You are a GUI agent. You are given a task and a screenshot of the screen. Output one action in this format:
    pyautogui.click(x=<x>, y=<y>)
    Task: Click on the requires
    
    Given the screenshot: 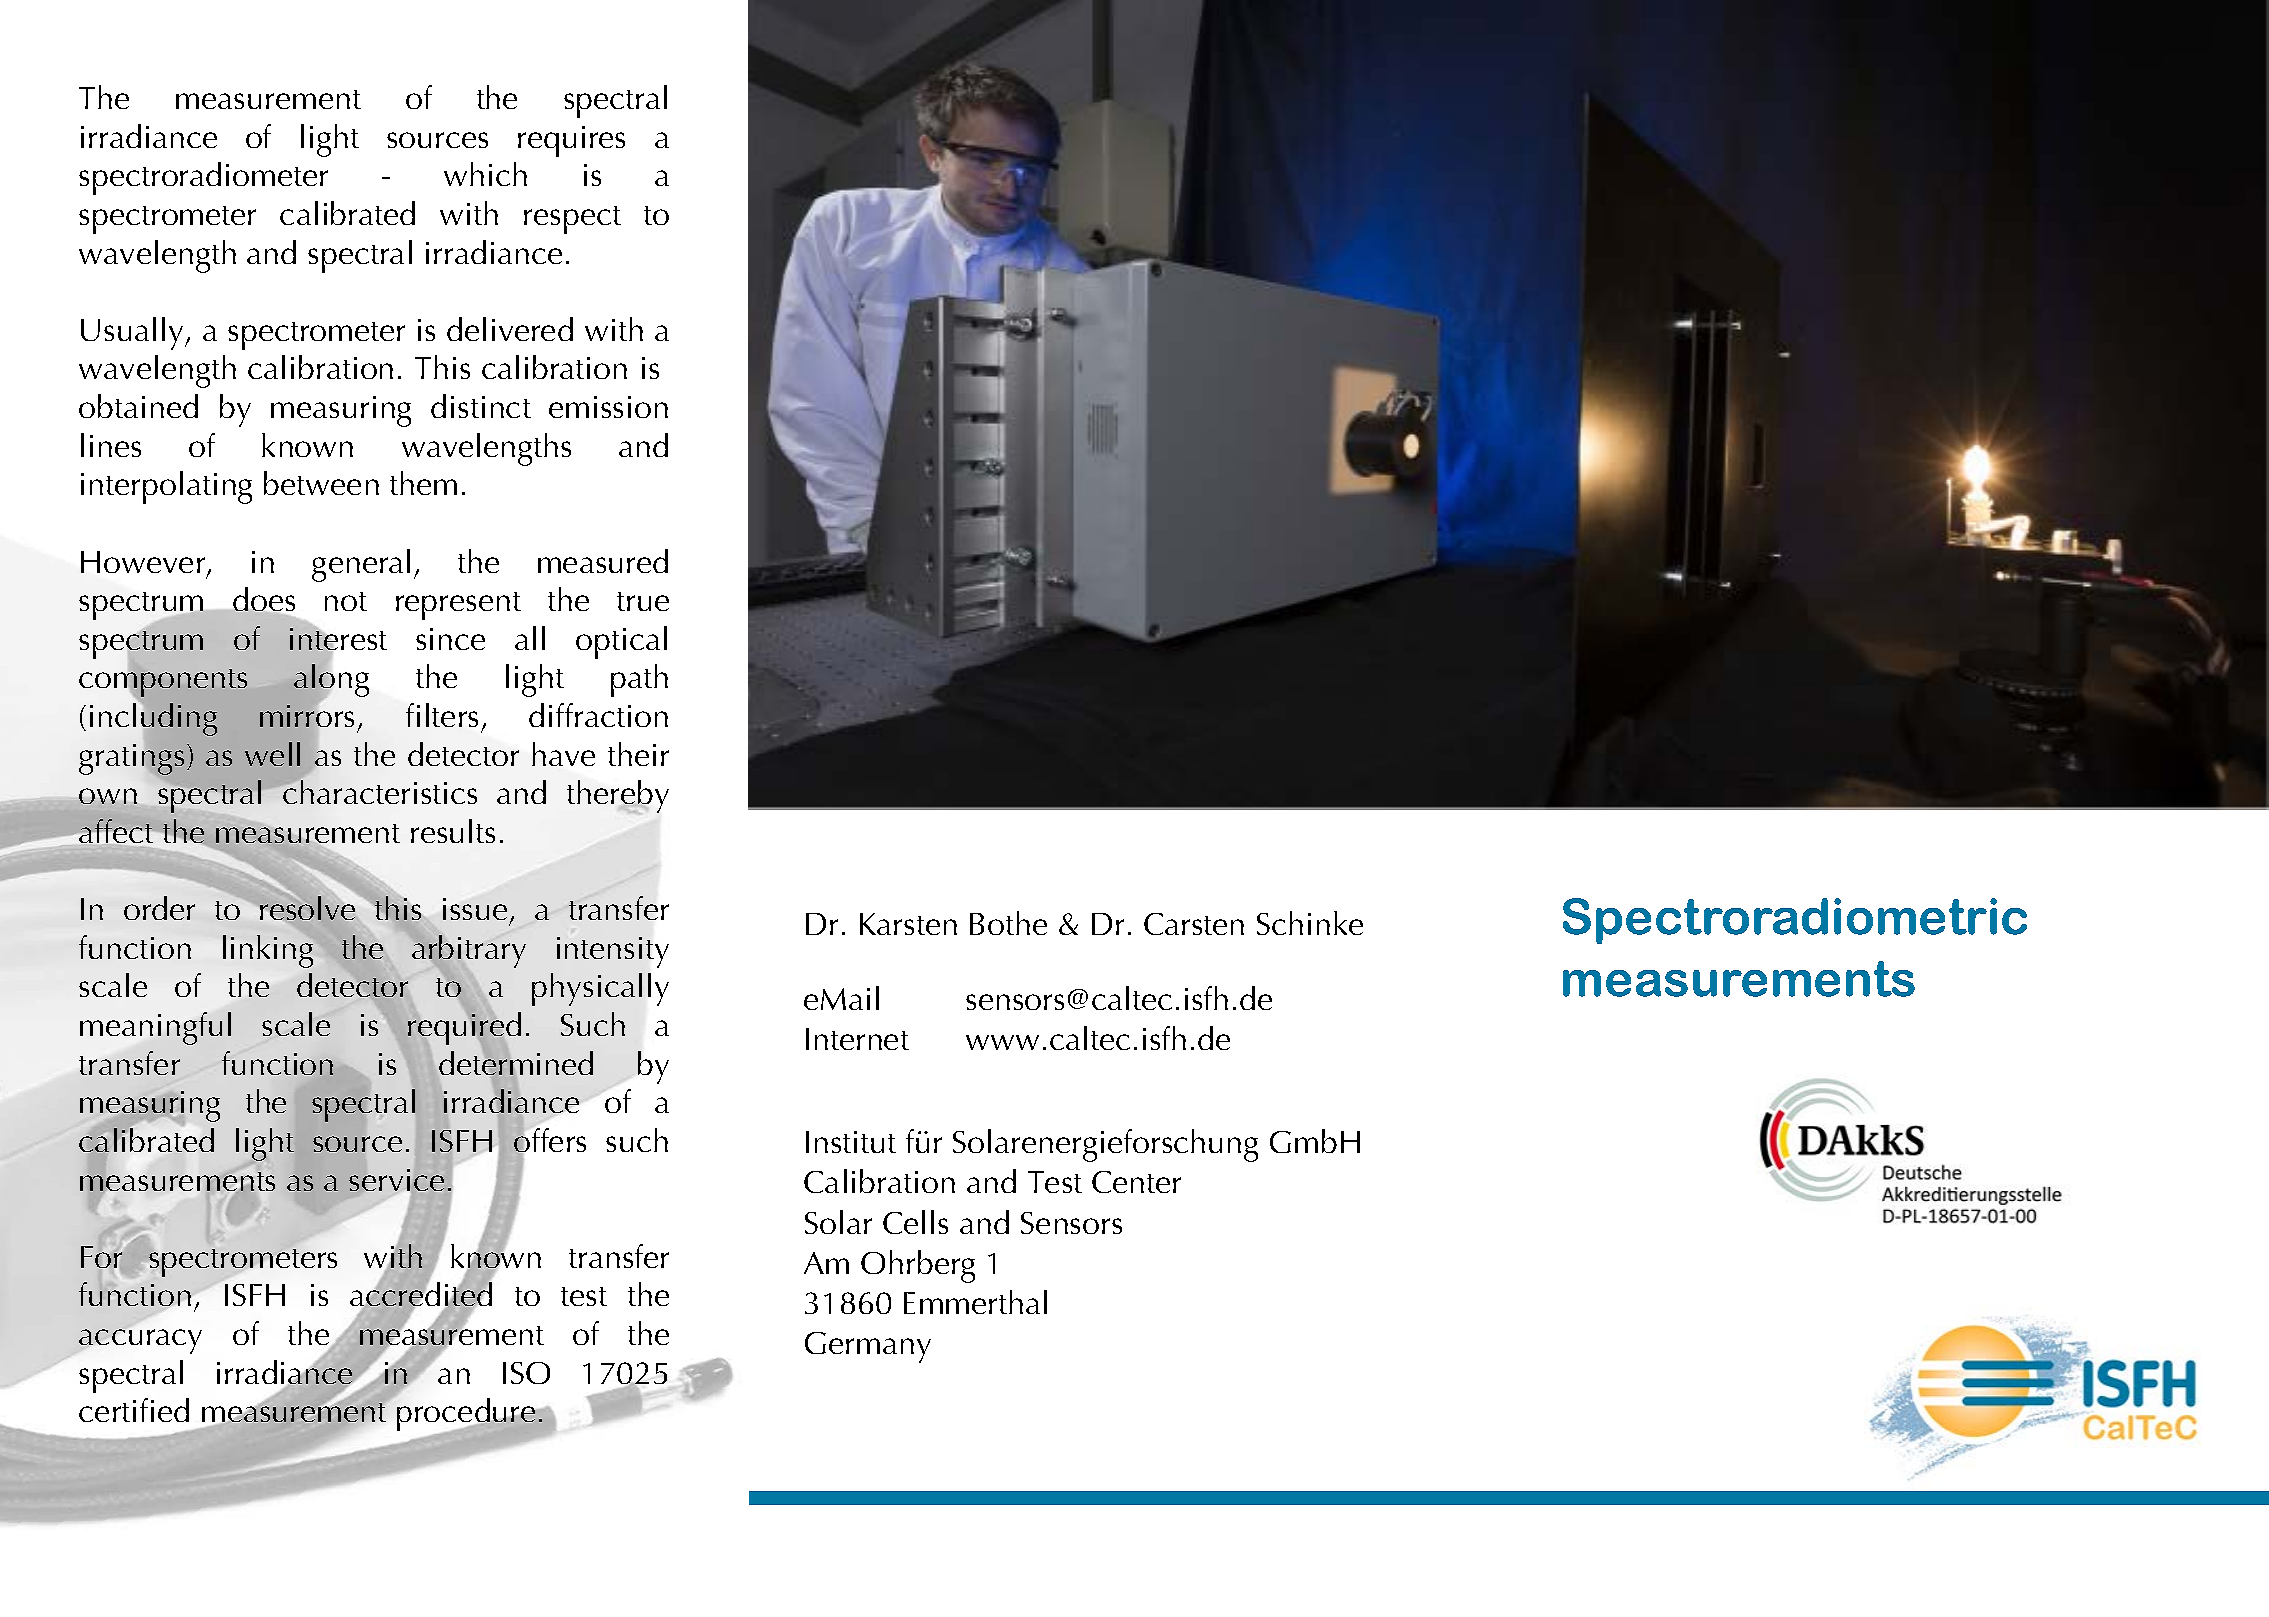 What is the action you would take?
    pyautogui.click(x=571, y=141)
